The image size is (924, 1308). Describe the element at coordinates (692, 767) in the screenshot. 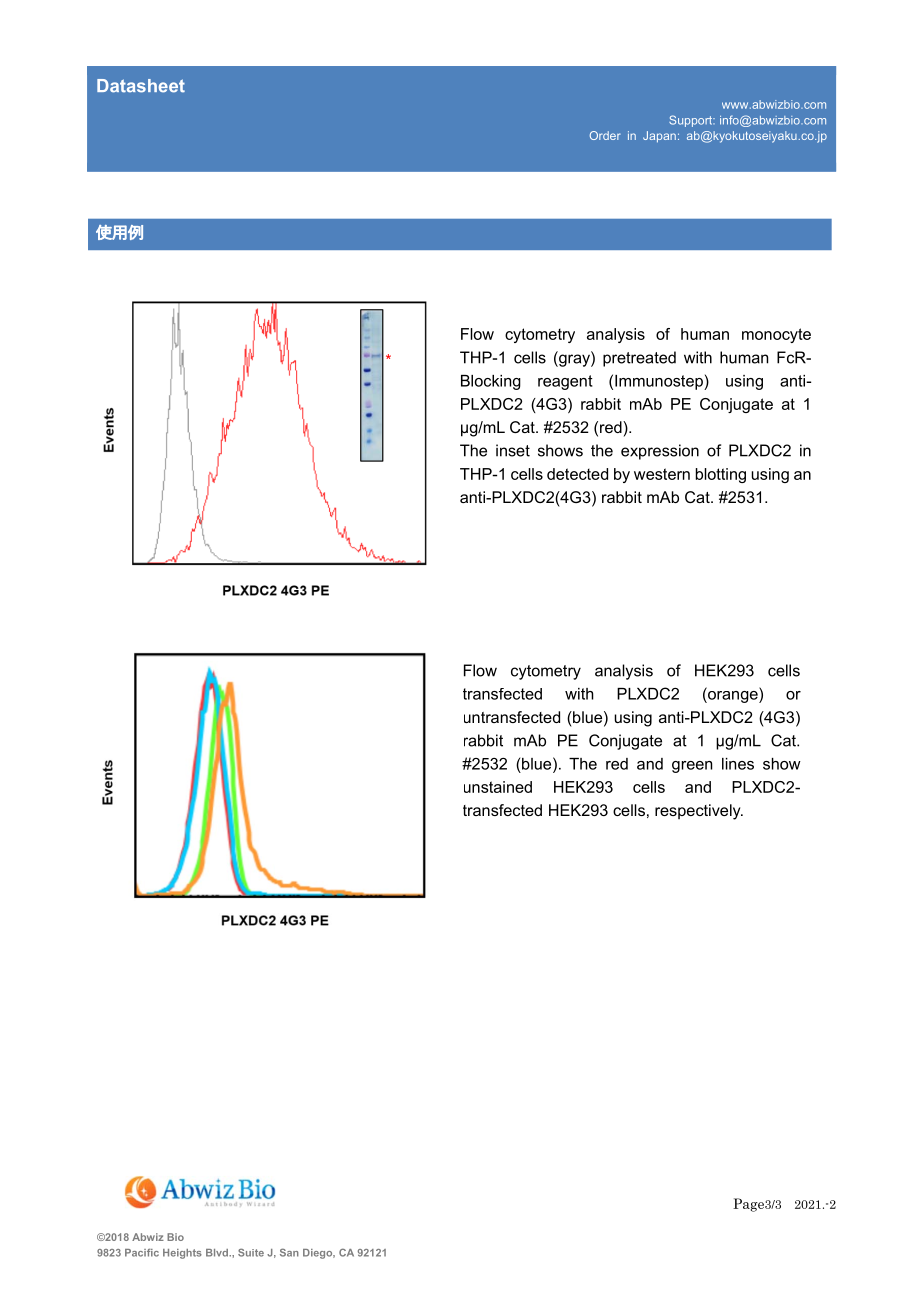

I see `green` at that location.
